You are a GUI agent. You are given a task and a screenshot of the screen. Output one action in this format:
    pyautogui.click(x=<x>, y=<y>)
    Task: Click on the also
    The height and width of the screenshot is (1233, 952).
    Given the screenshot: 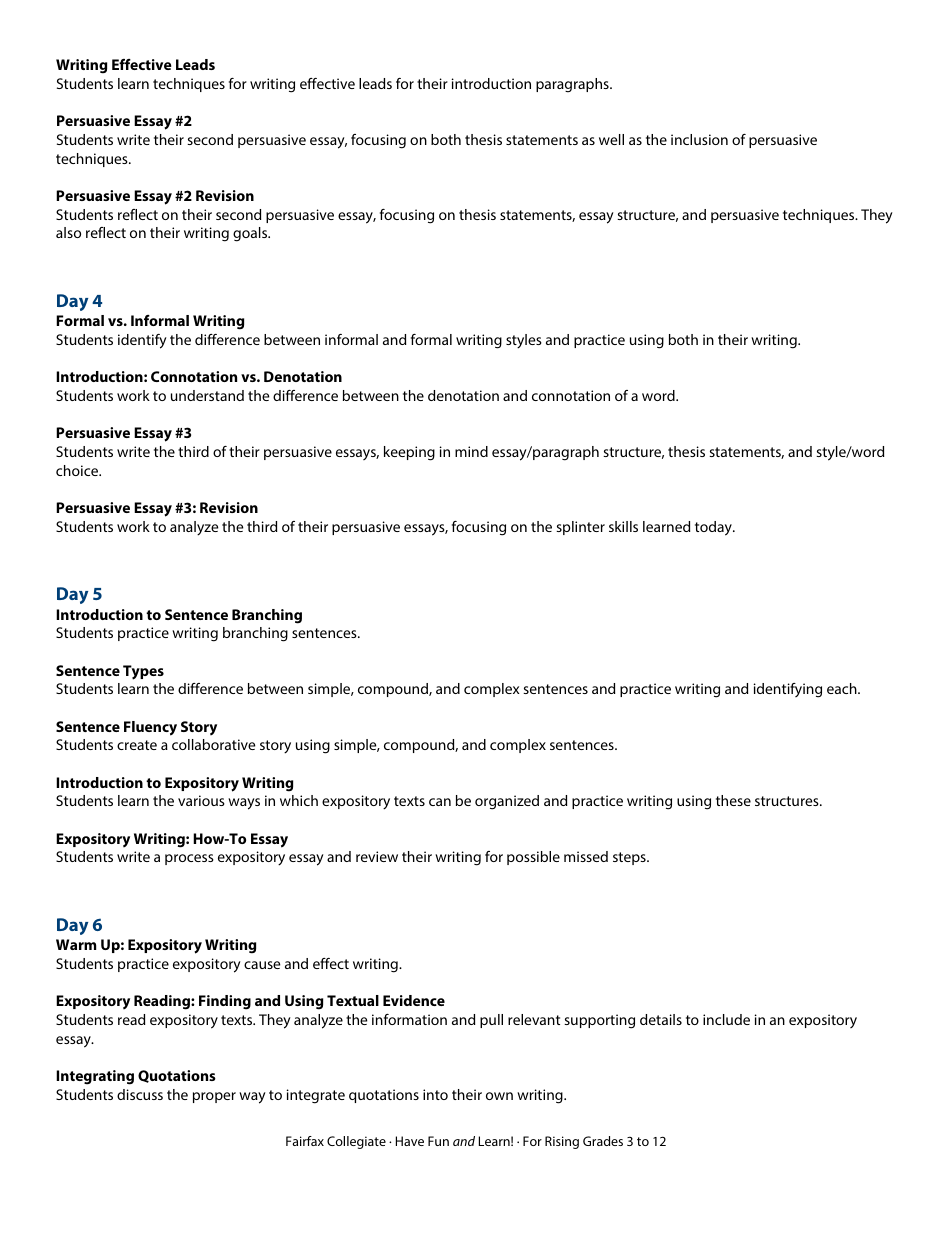 What is the action you would take?
    pyautogui.click(x=68, y=232)
